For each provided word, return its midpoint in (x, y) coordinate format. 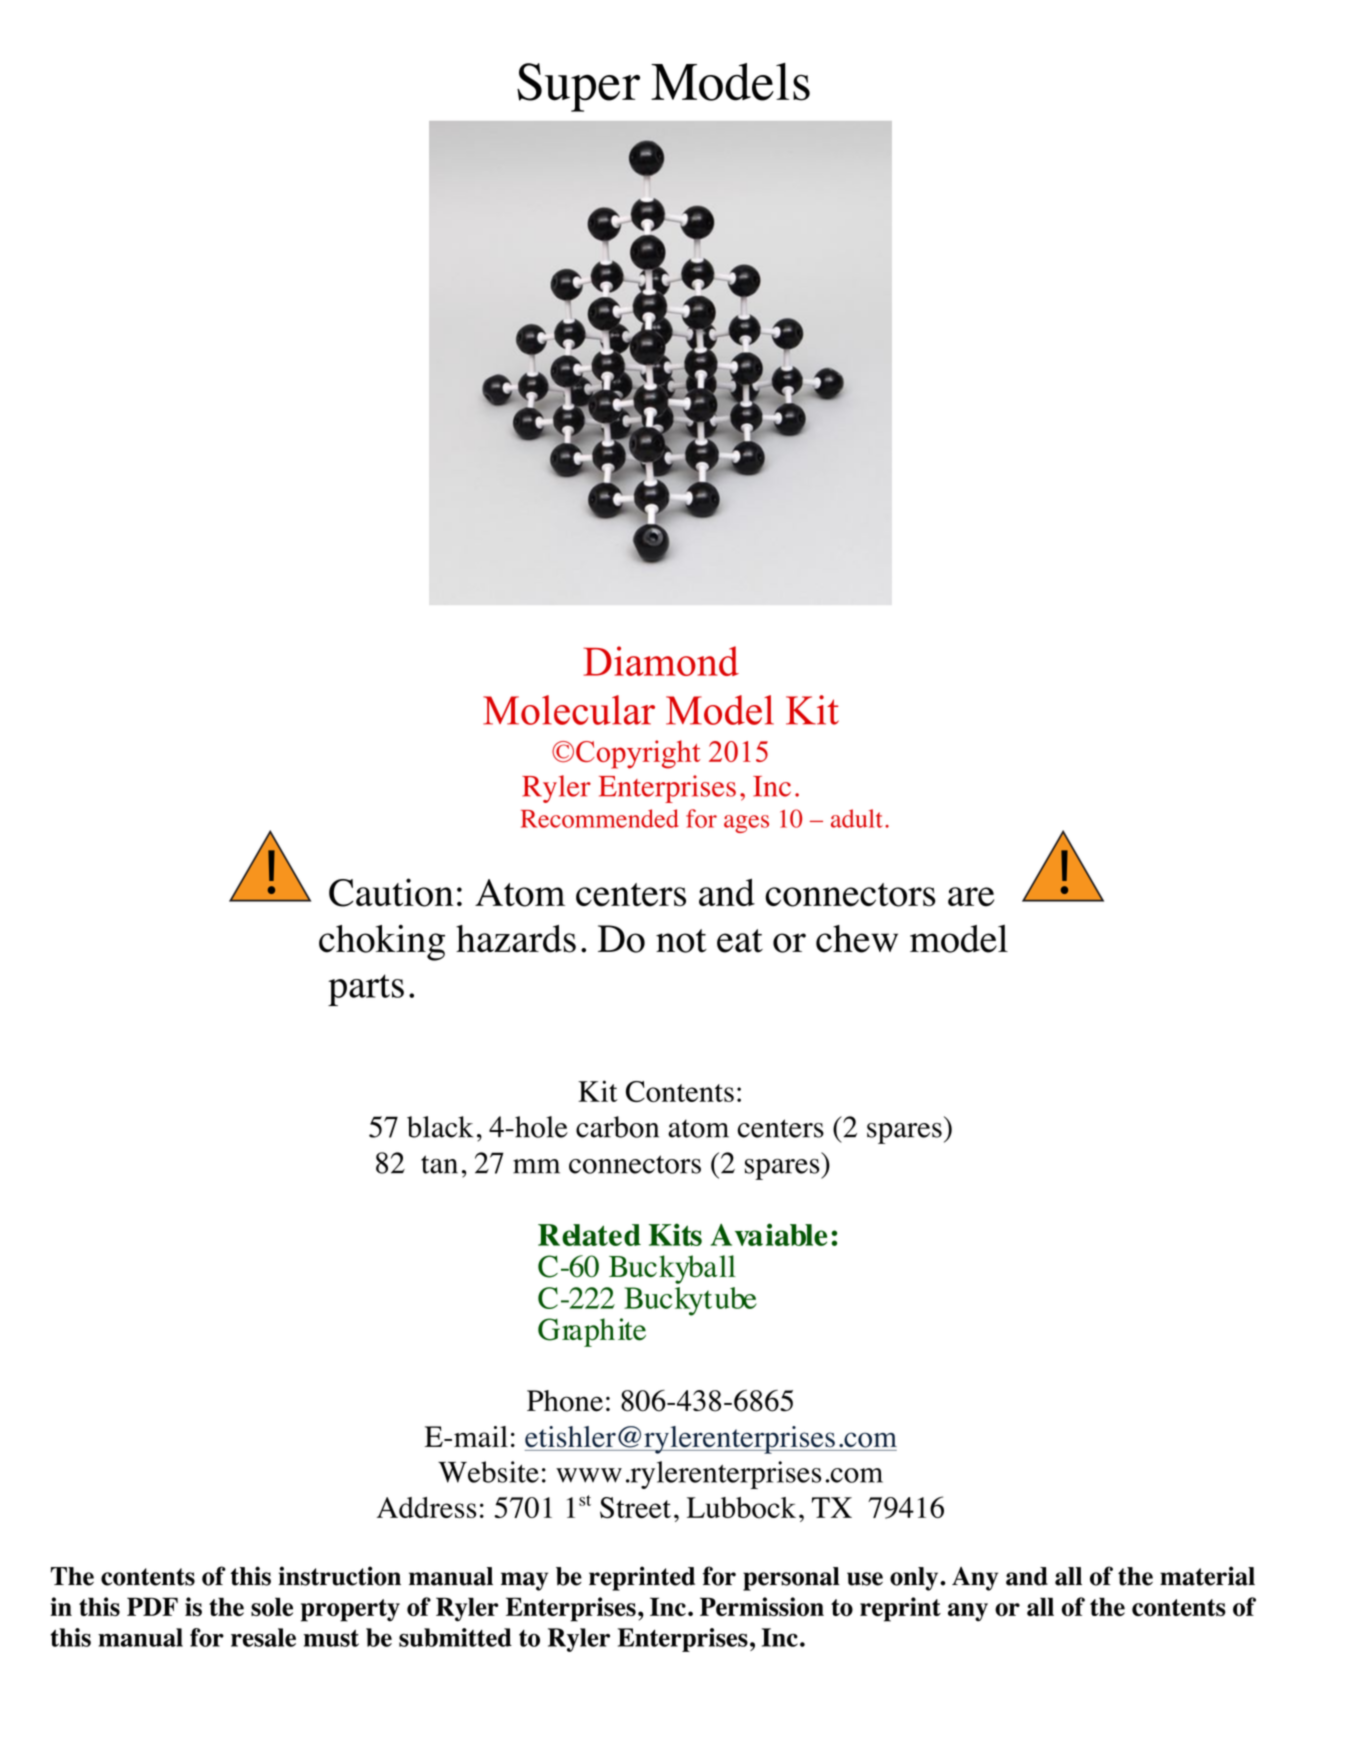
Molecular (569, 710)
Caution (391, 892)
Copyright (638, 754)
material (1207, 1576)
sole (272, 1607)
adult (857, 818)
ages (746, 824)
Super (578, 87)
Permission (762, 1607)
